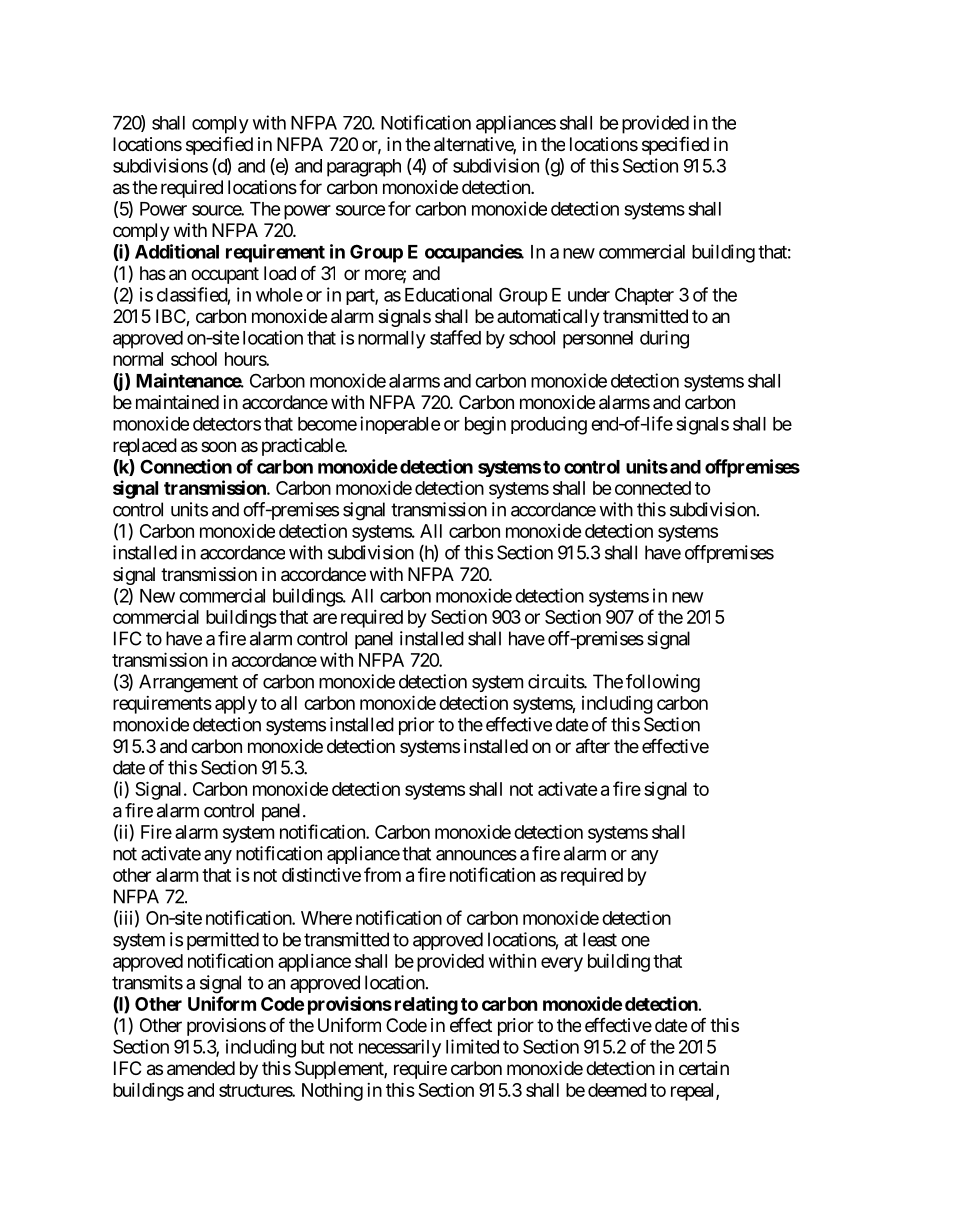 Image resolution: width=954 pixels, height=1232 pixels. What do you see at coordinates (455, 337) in the page?
I see `staffed` at bounding box center [455, 337].
